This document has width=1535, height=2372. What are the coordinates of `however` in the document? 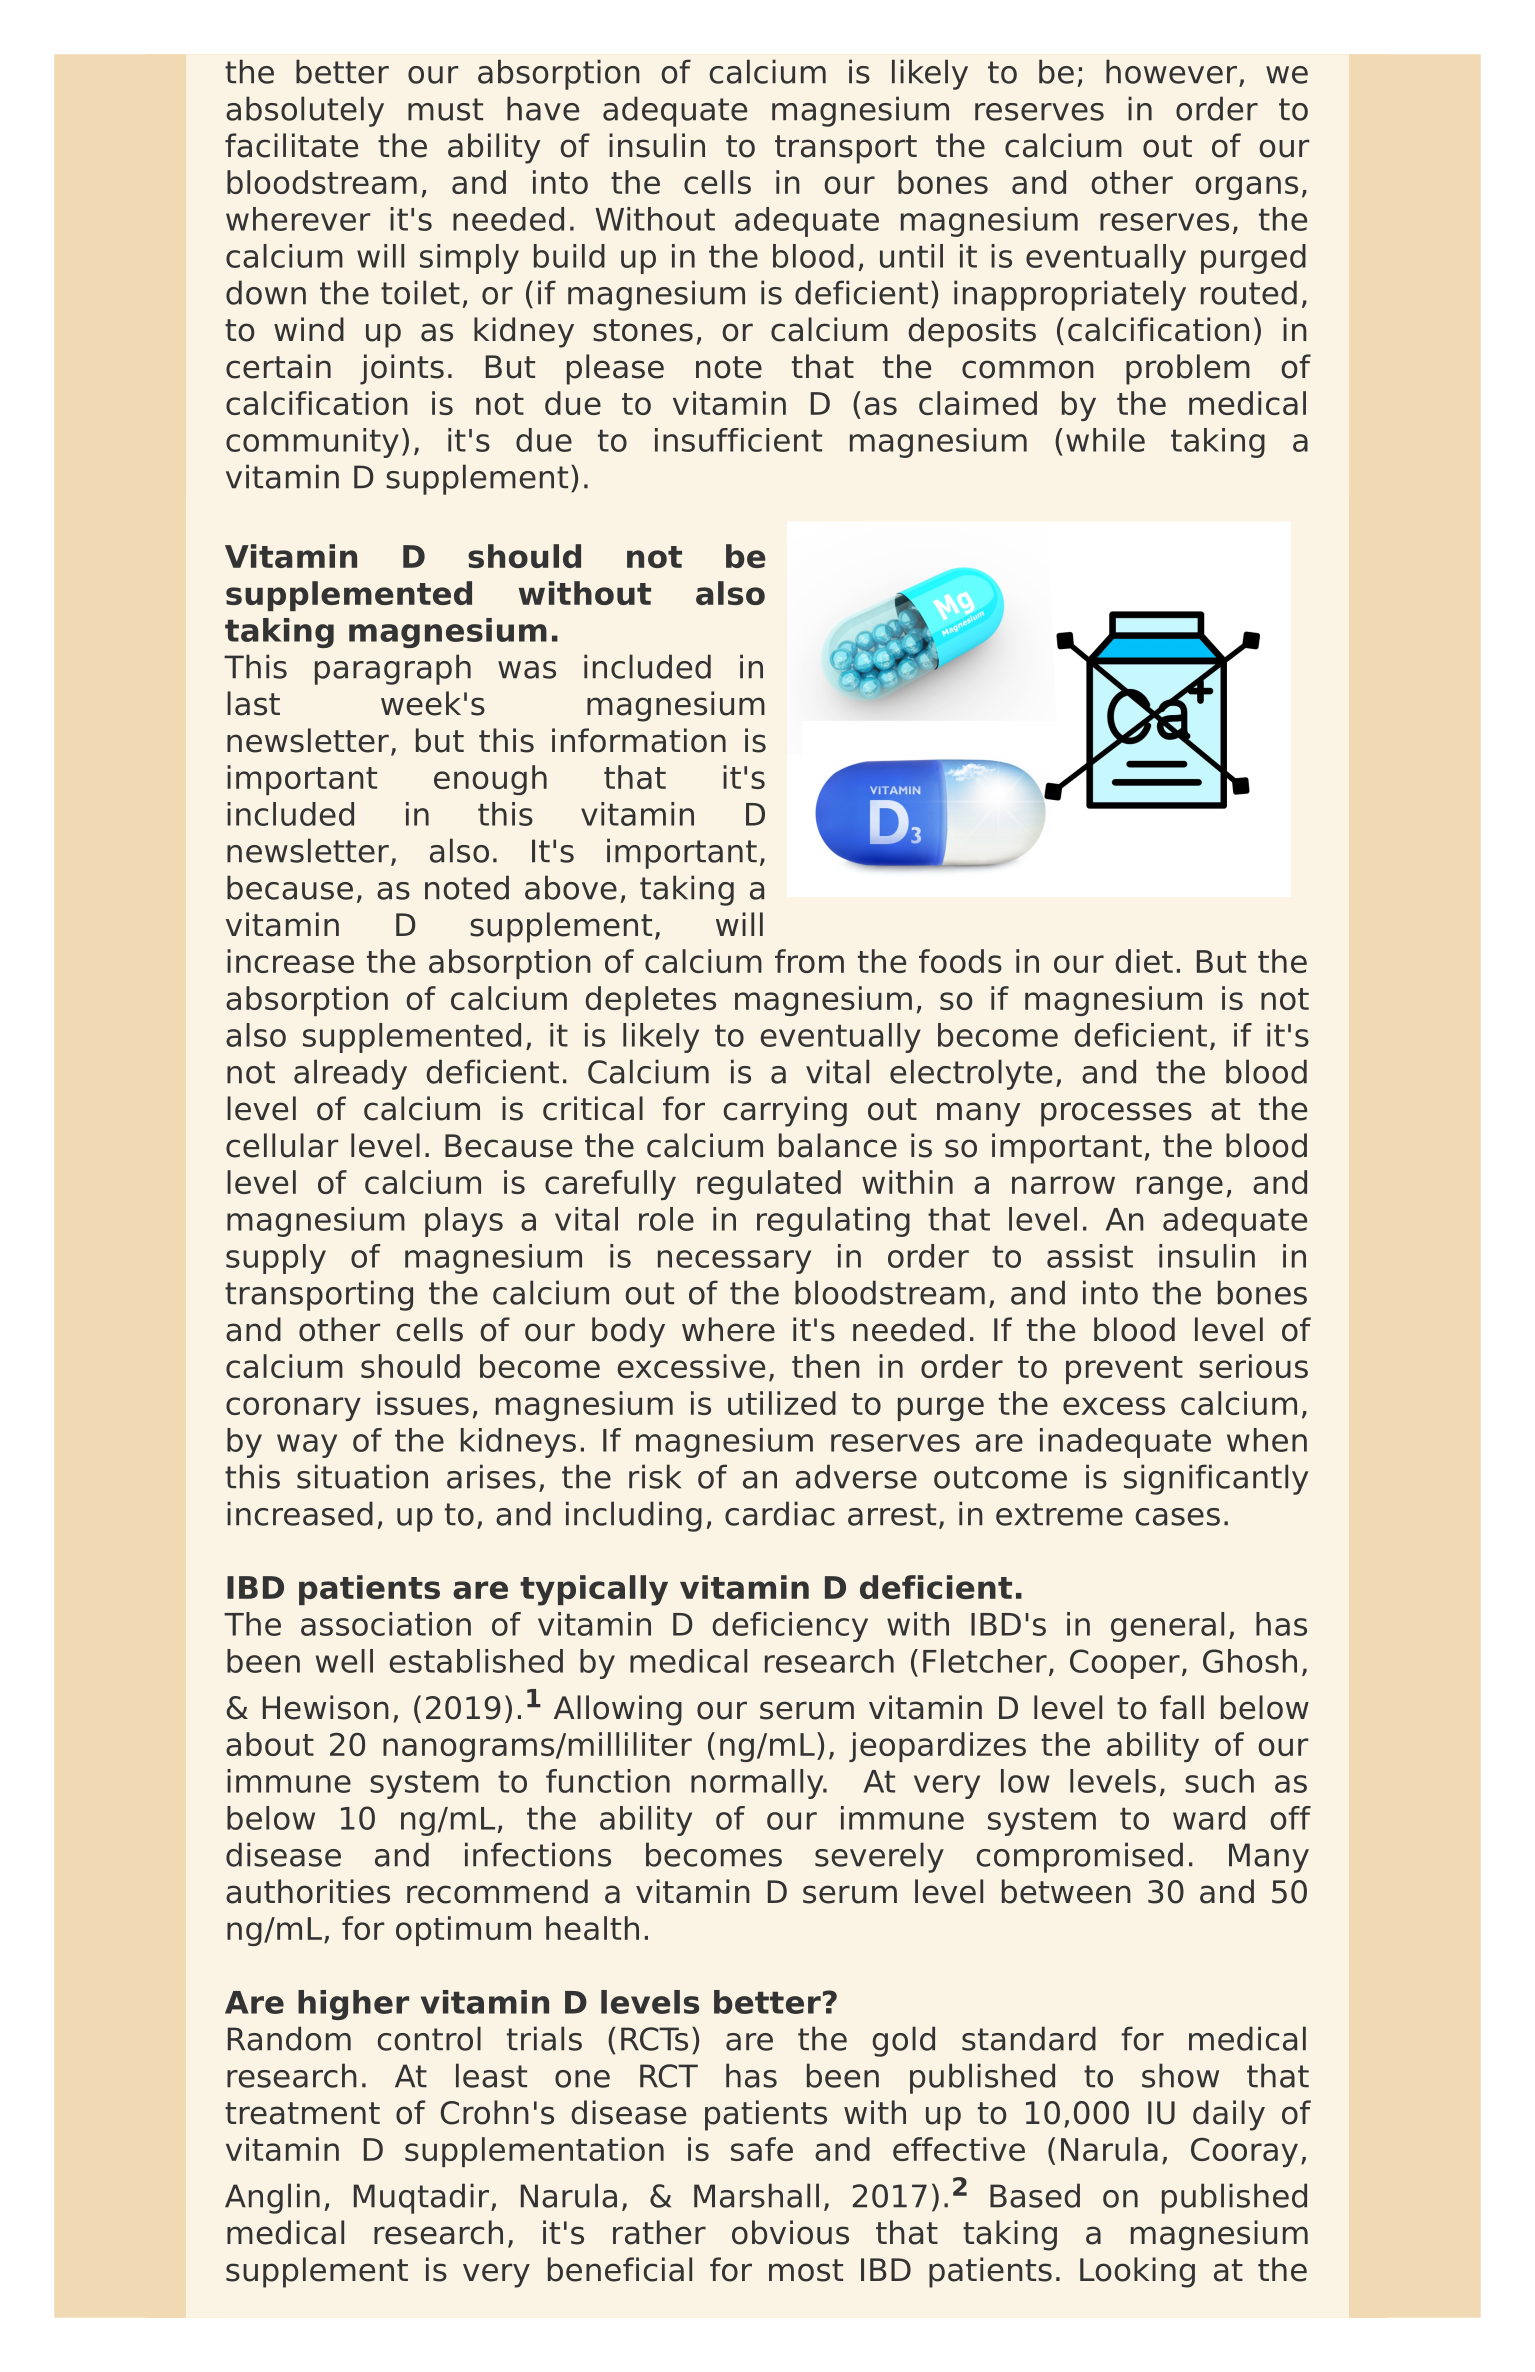 It's located at (1173, 72).
